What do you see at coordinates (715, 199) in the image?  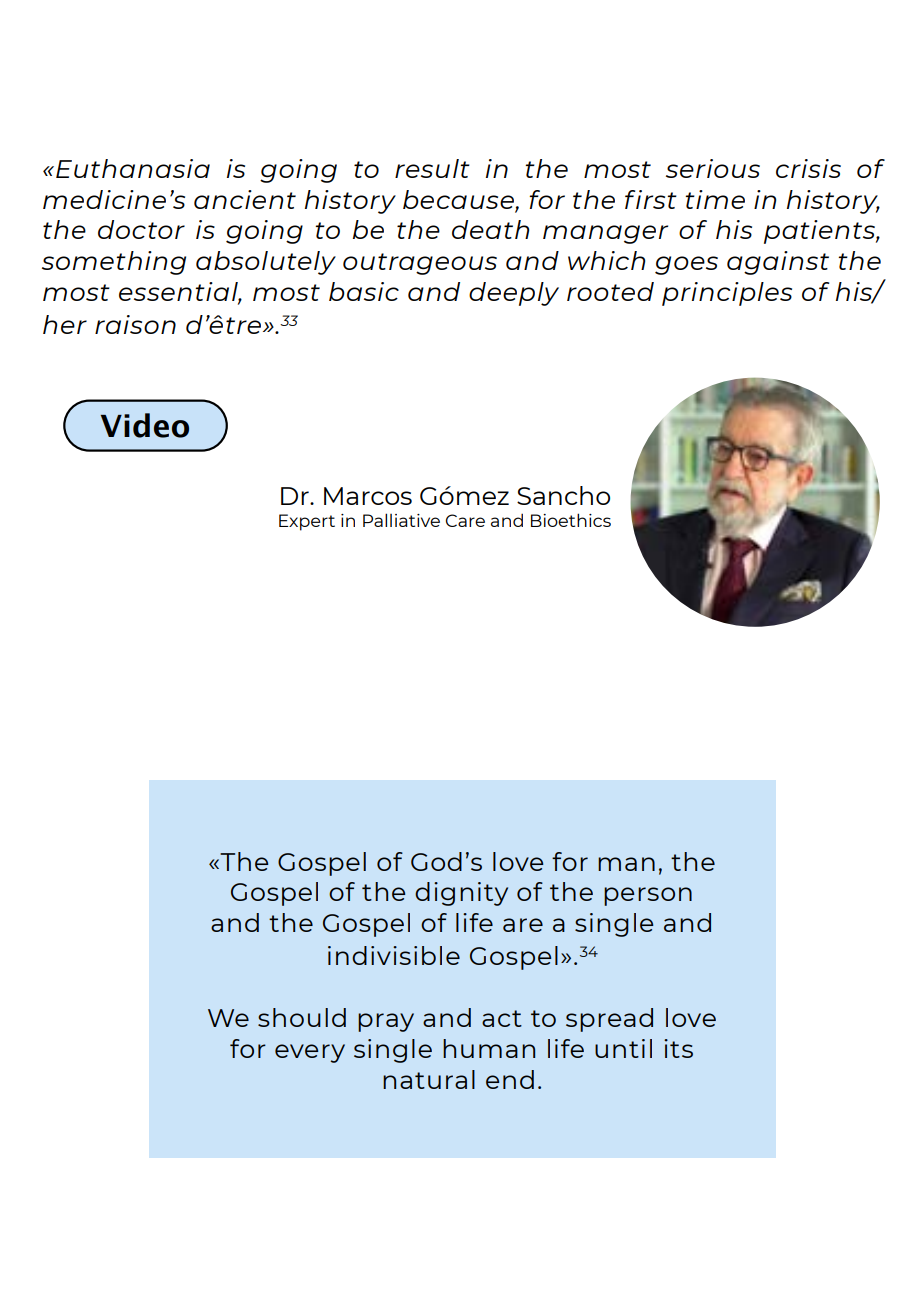 I see `time` at bounding box center [715, 199].
